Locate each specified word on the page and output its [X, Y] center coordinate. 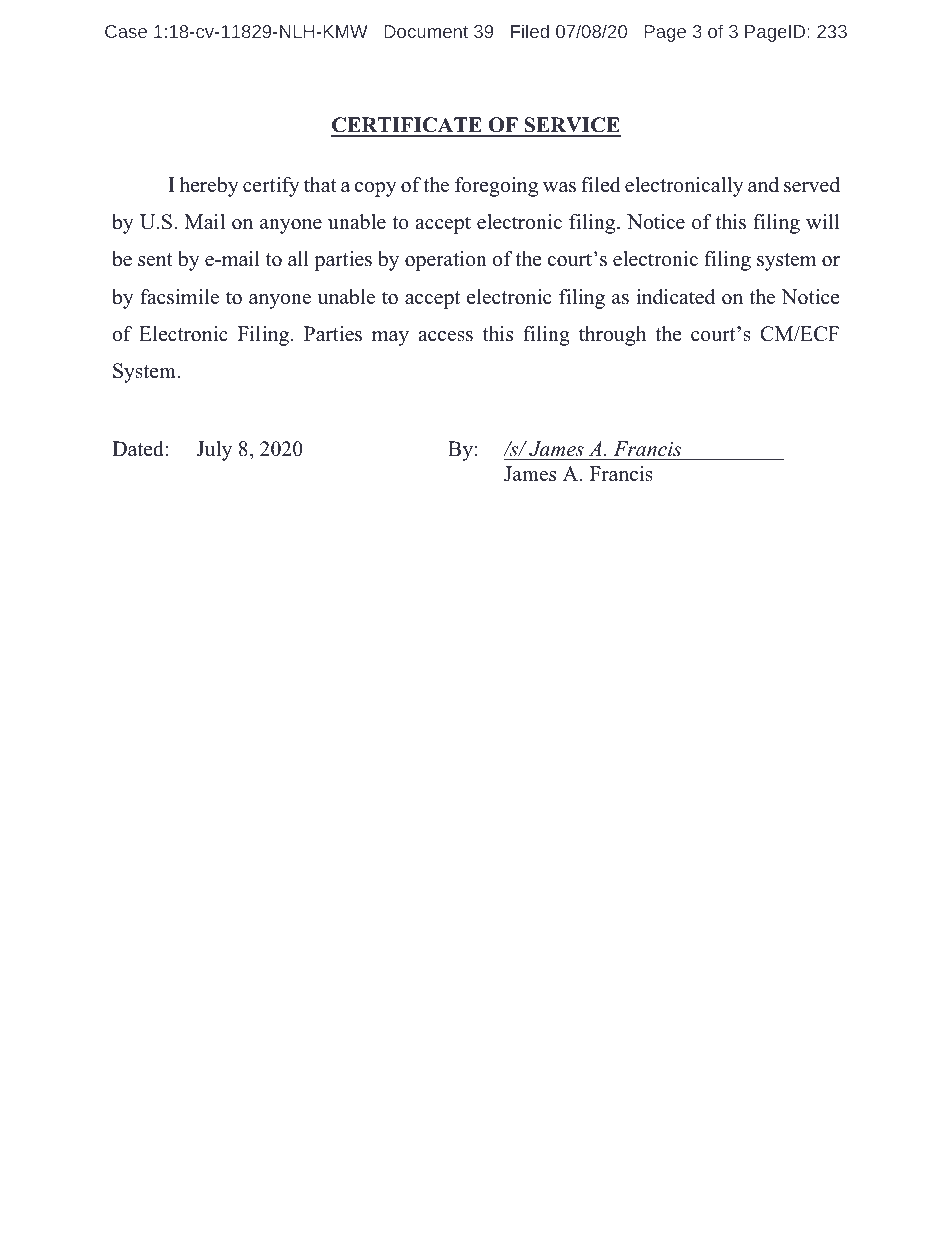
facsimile [179, 297]
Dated [139, 449]
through [612, 336]
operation [446, 261]
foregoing [496, 187]
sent [155, 260]
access [445, 336]
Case [126, 31]
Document [426, 31]
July [214, 451]
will [822, 221]
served [812, 185]
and [763, 185]
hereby [209, 187]
